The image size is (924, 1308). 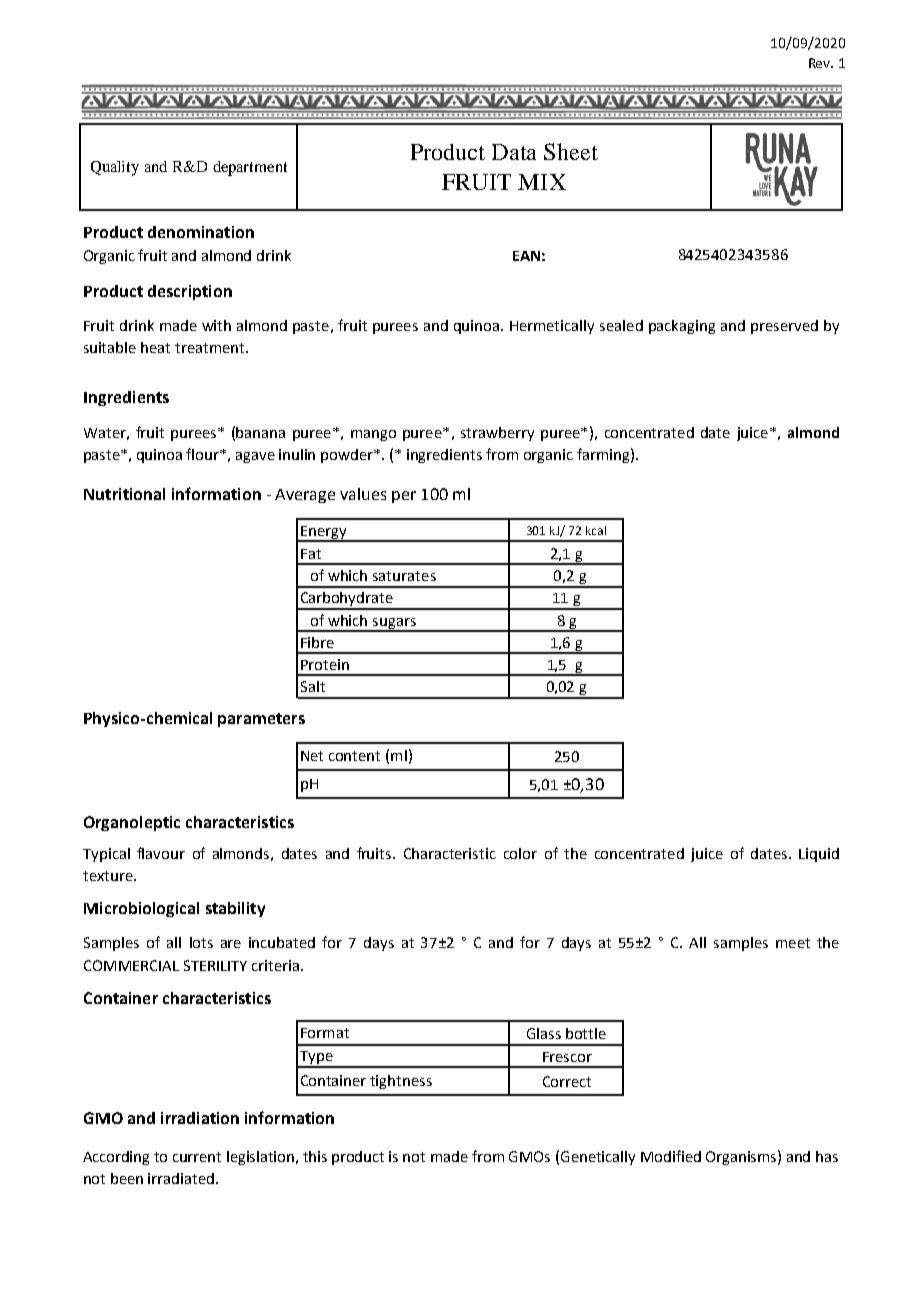 I want to click on Organoleptic, so click(x=132, y=823).
